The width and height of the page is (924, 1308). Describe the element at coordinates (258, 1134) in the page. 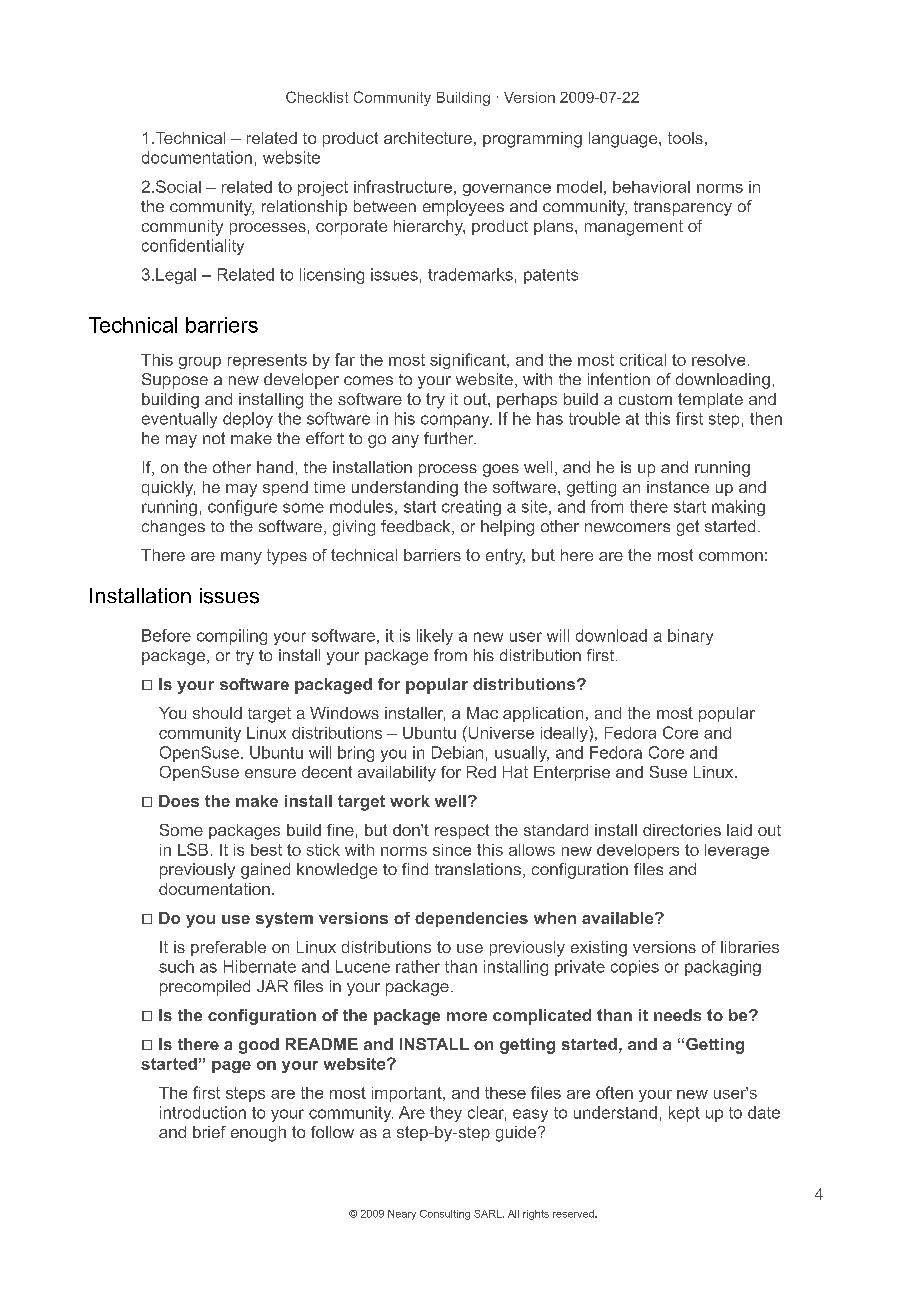

I see `enough` at that location.
